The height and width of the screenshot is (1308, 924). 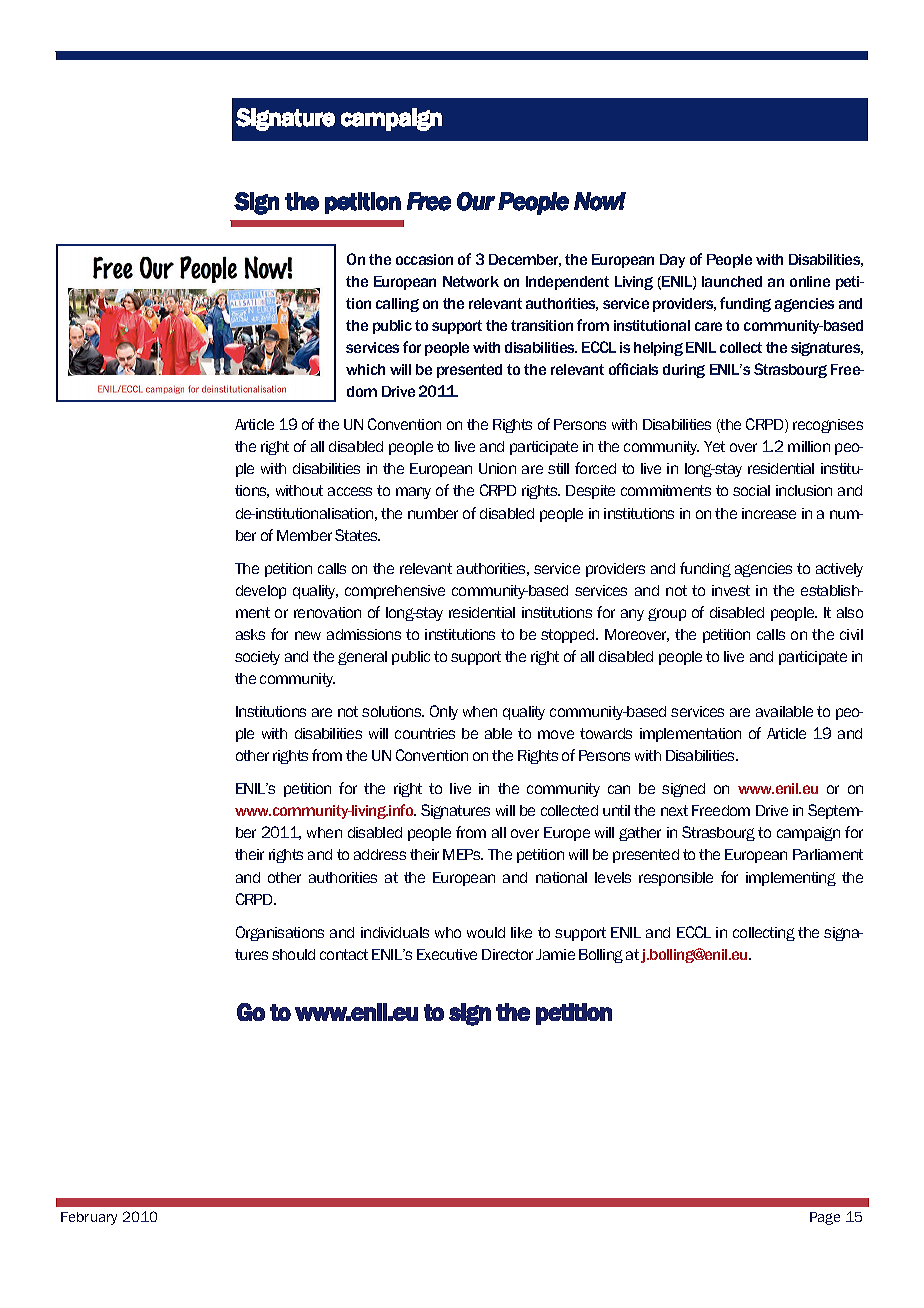 I want to click on Executive, so click(x=447, y=954).
